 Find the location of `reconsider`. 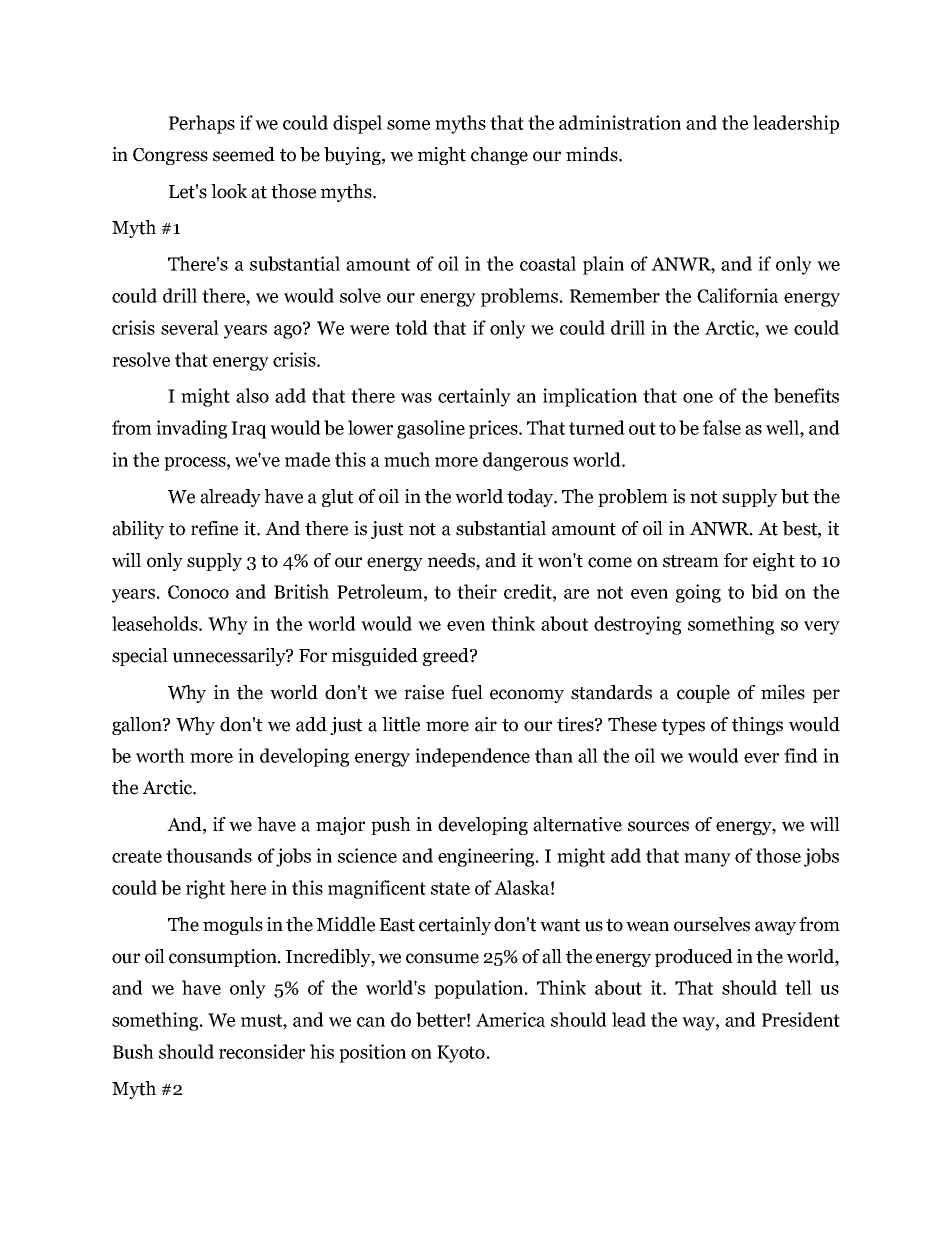

reconsider is located at coordinates (262, 1051).
